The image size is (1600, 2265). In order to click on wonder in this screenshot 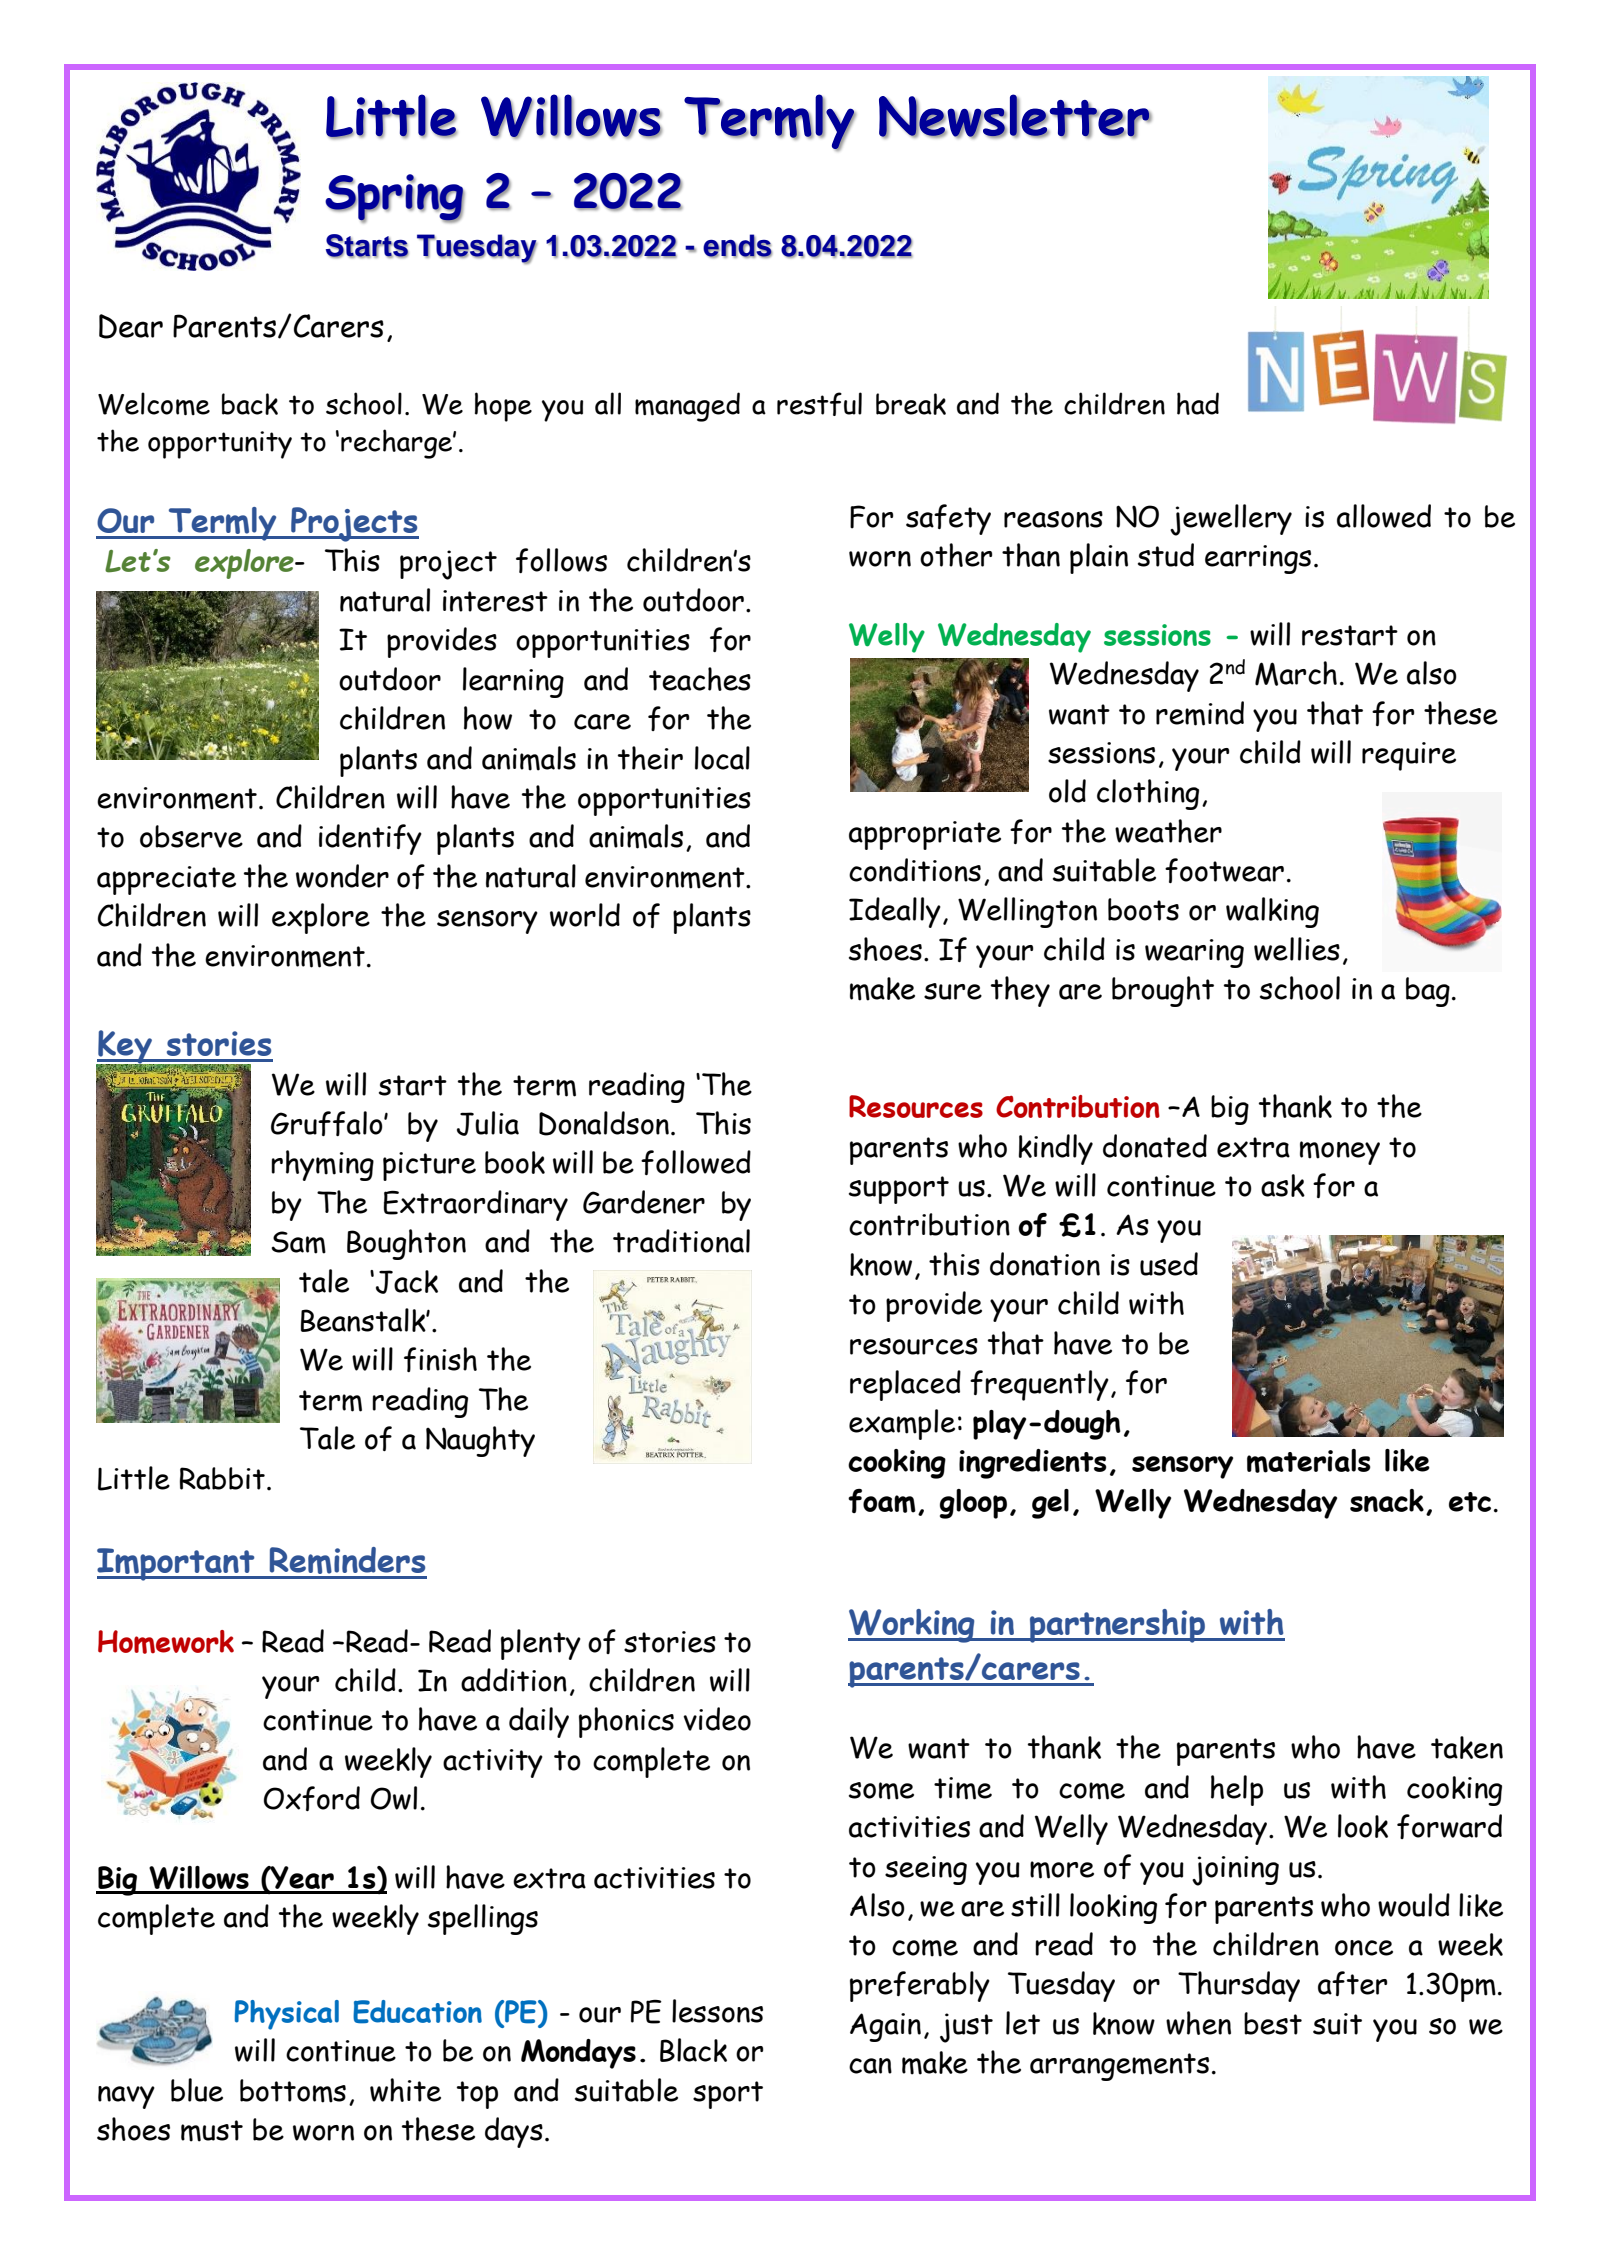, I will do `click(342, 876)`.
